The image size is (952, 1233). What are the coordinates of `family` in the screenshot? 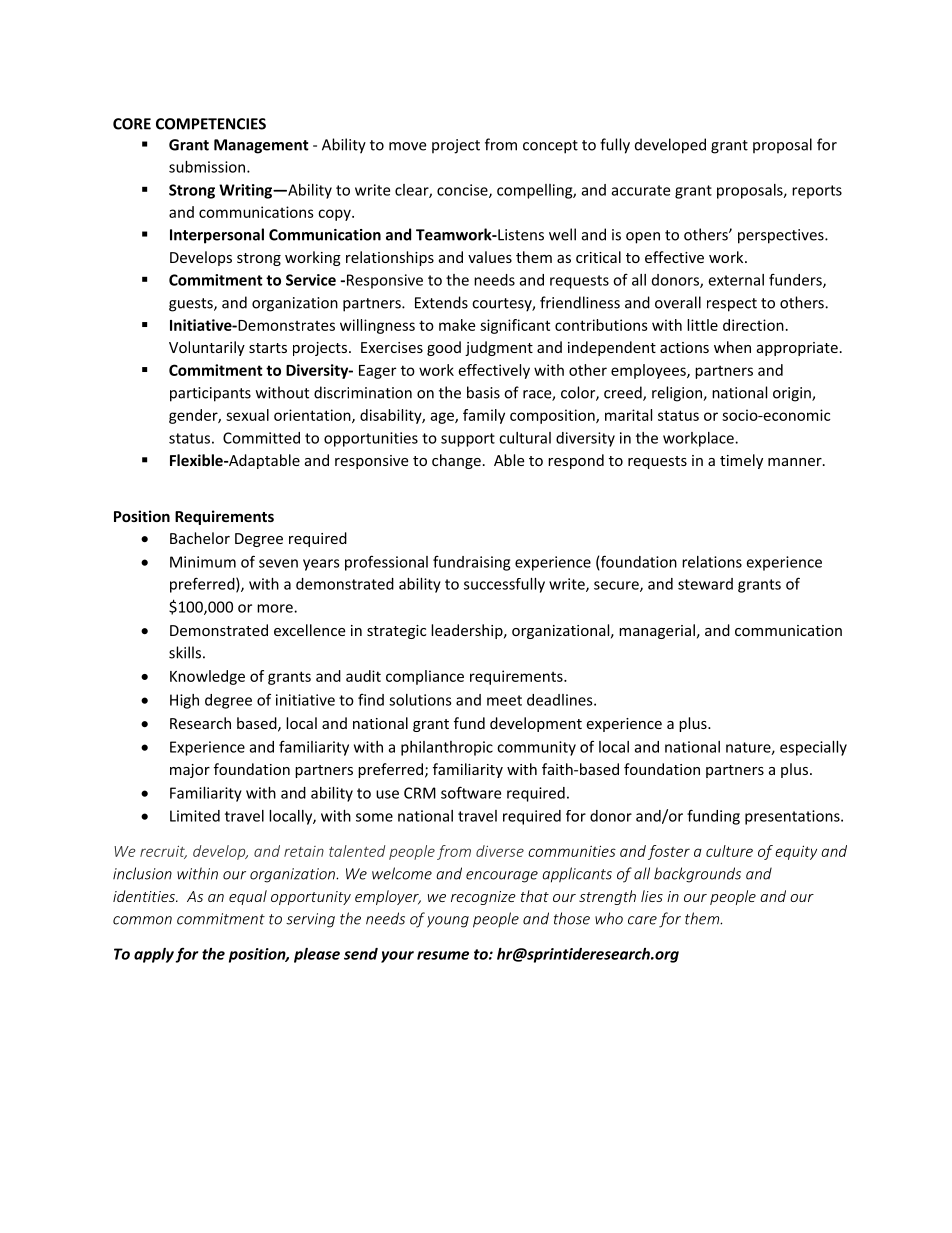 It's located at (484, 416).
